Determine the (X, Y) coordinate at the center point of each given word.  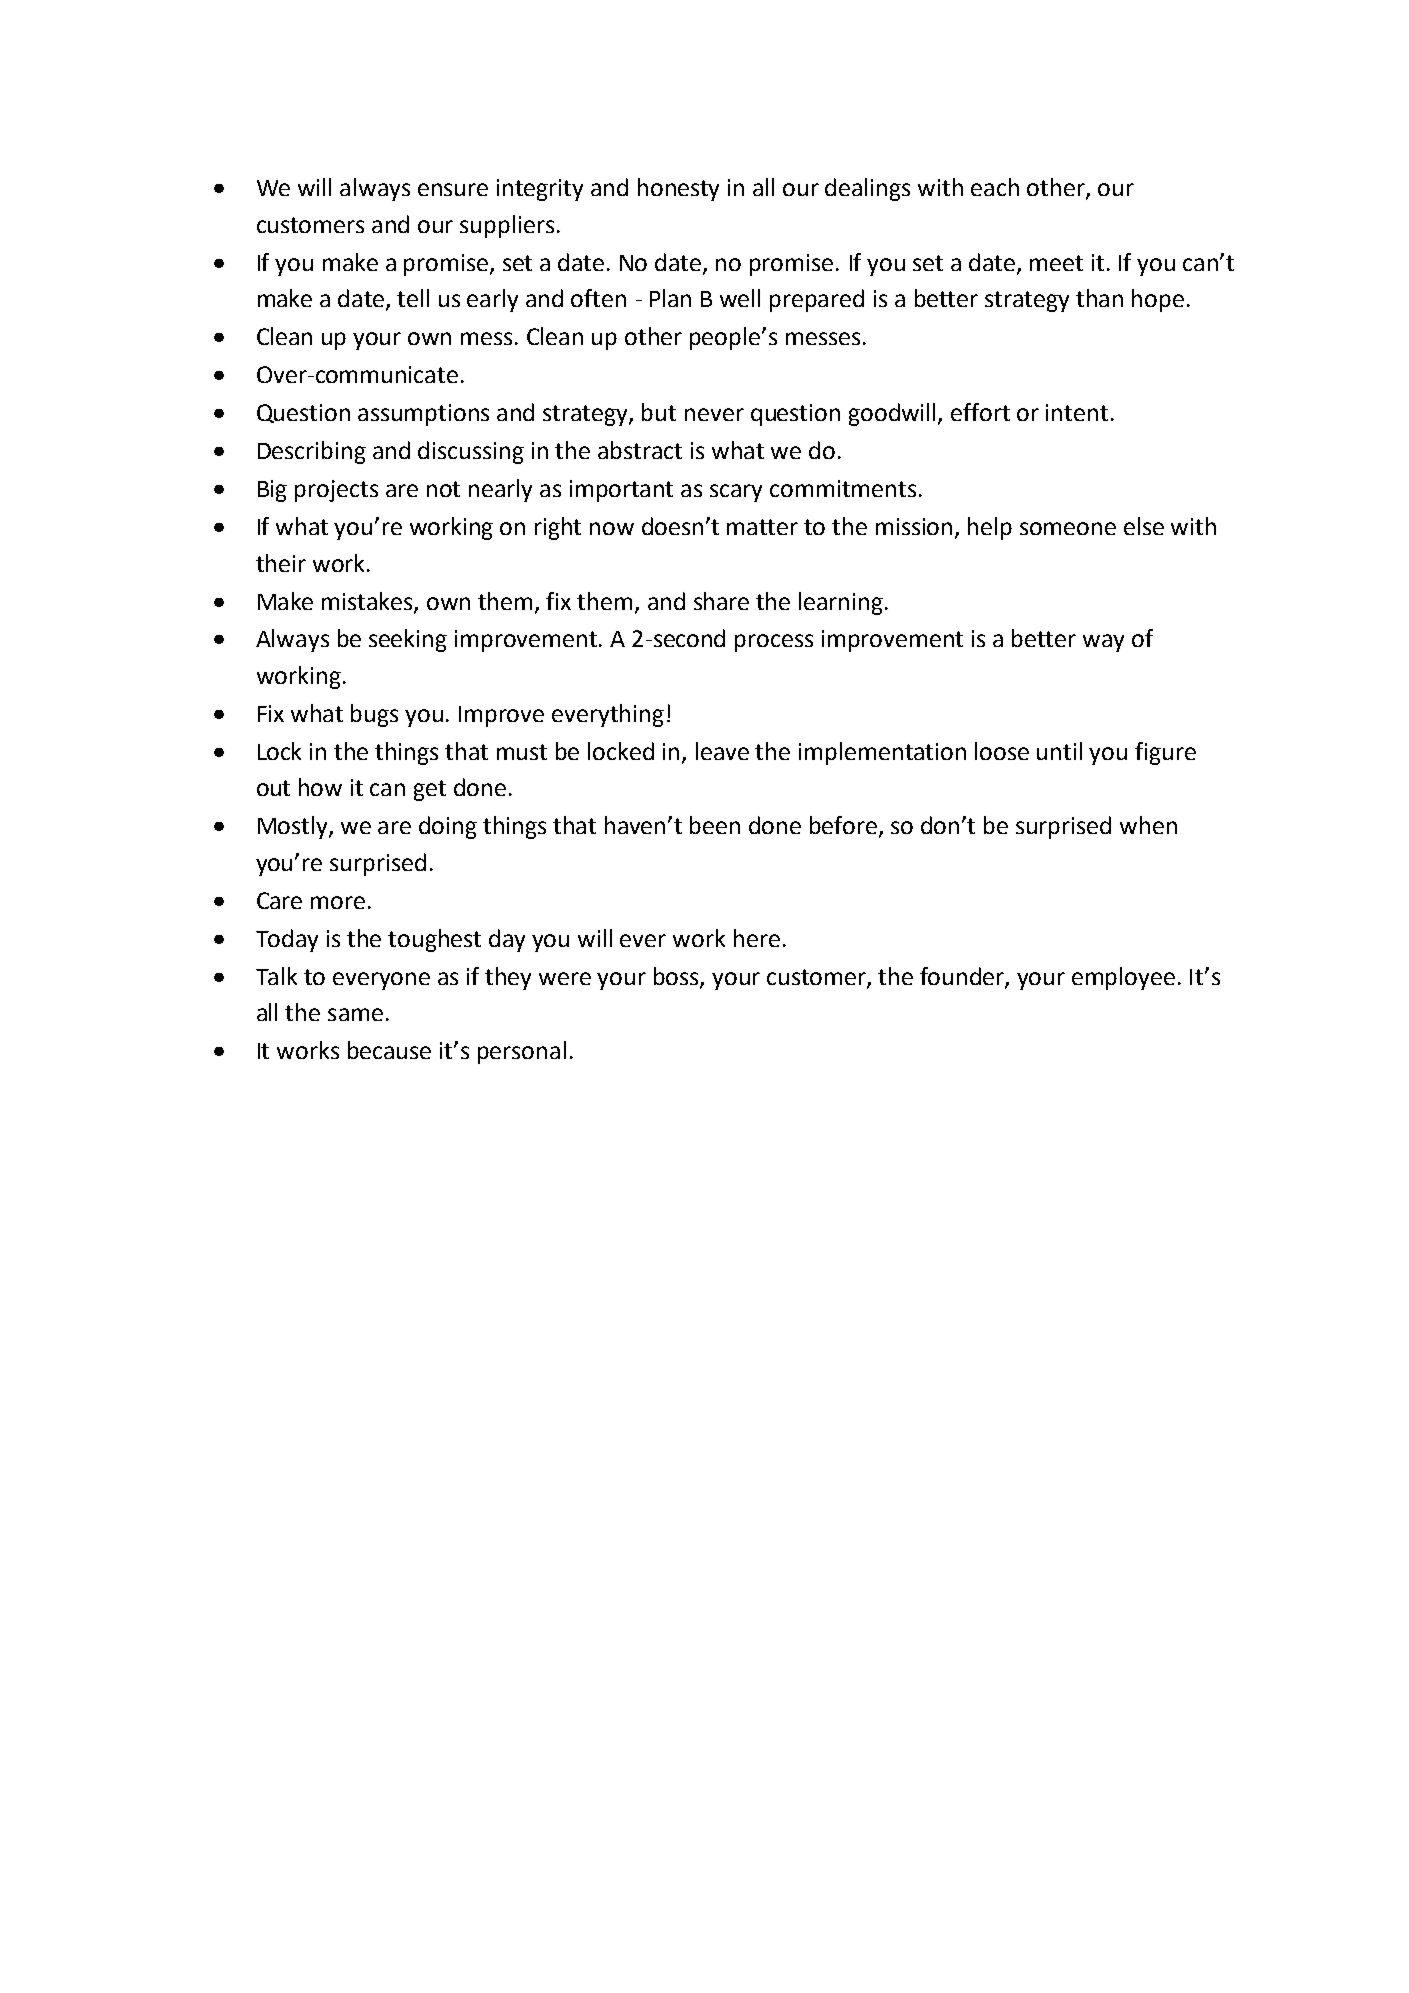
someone (1068, 528)
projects (336, 491)
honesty (678, 189)
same (355, 1014)
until (1059, 751)
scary (736, 493)
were (565, 978)
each (995, 187)
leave (722, 751)
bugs (374, 715)
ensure (453, 189)
